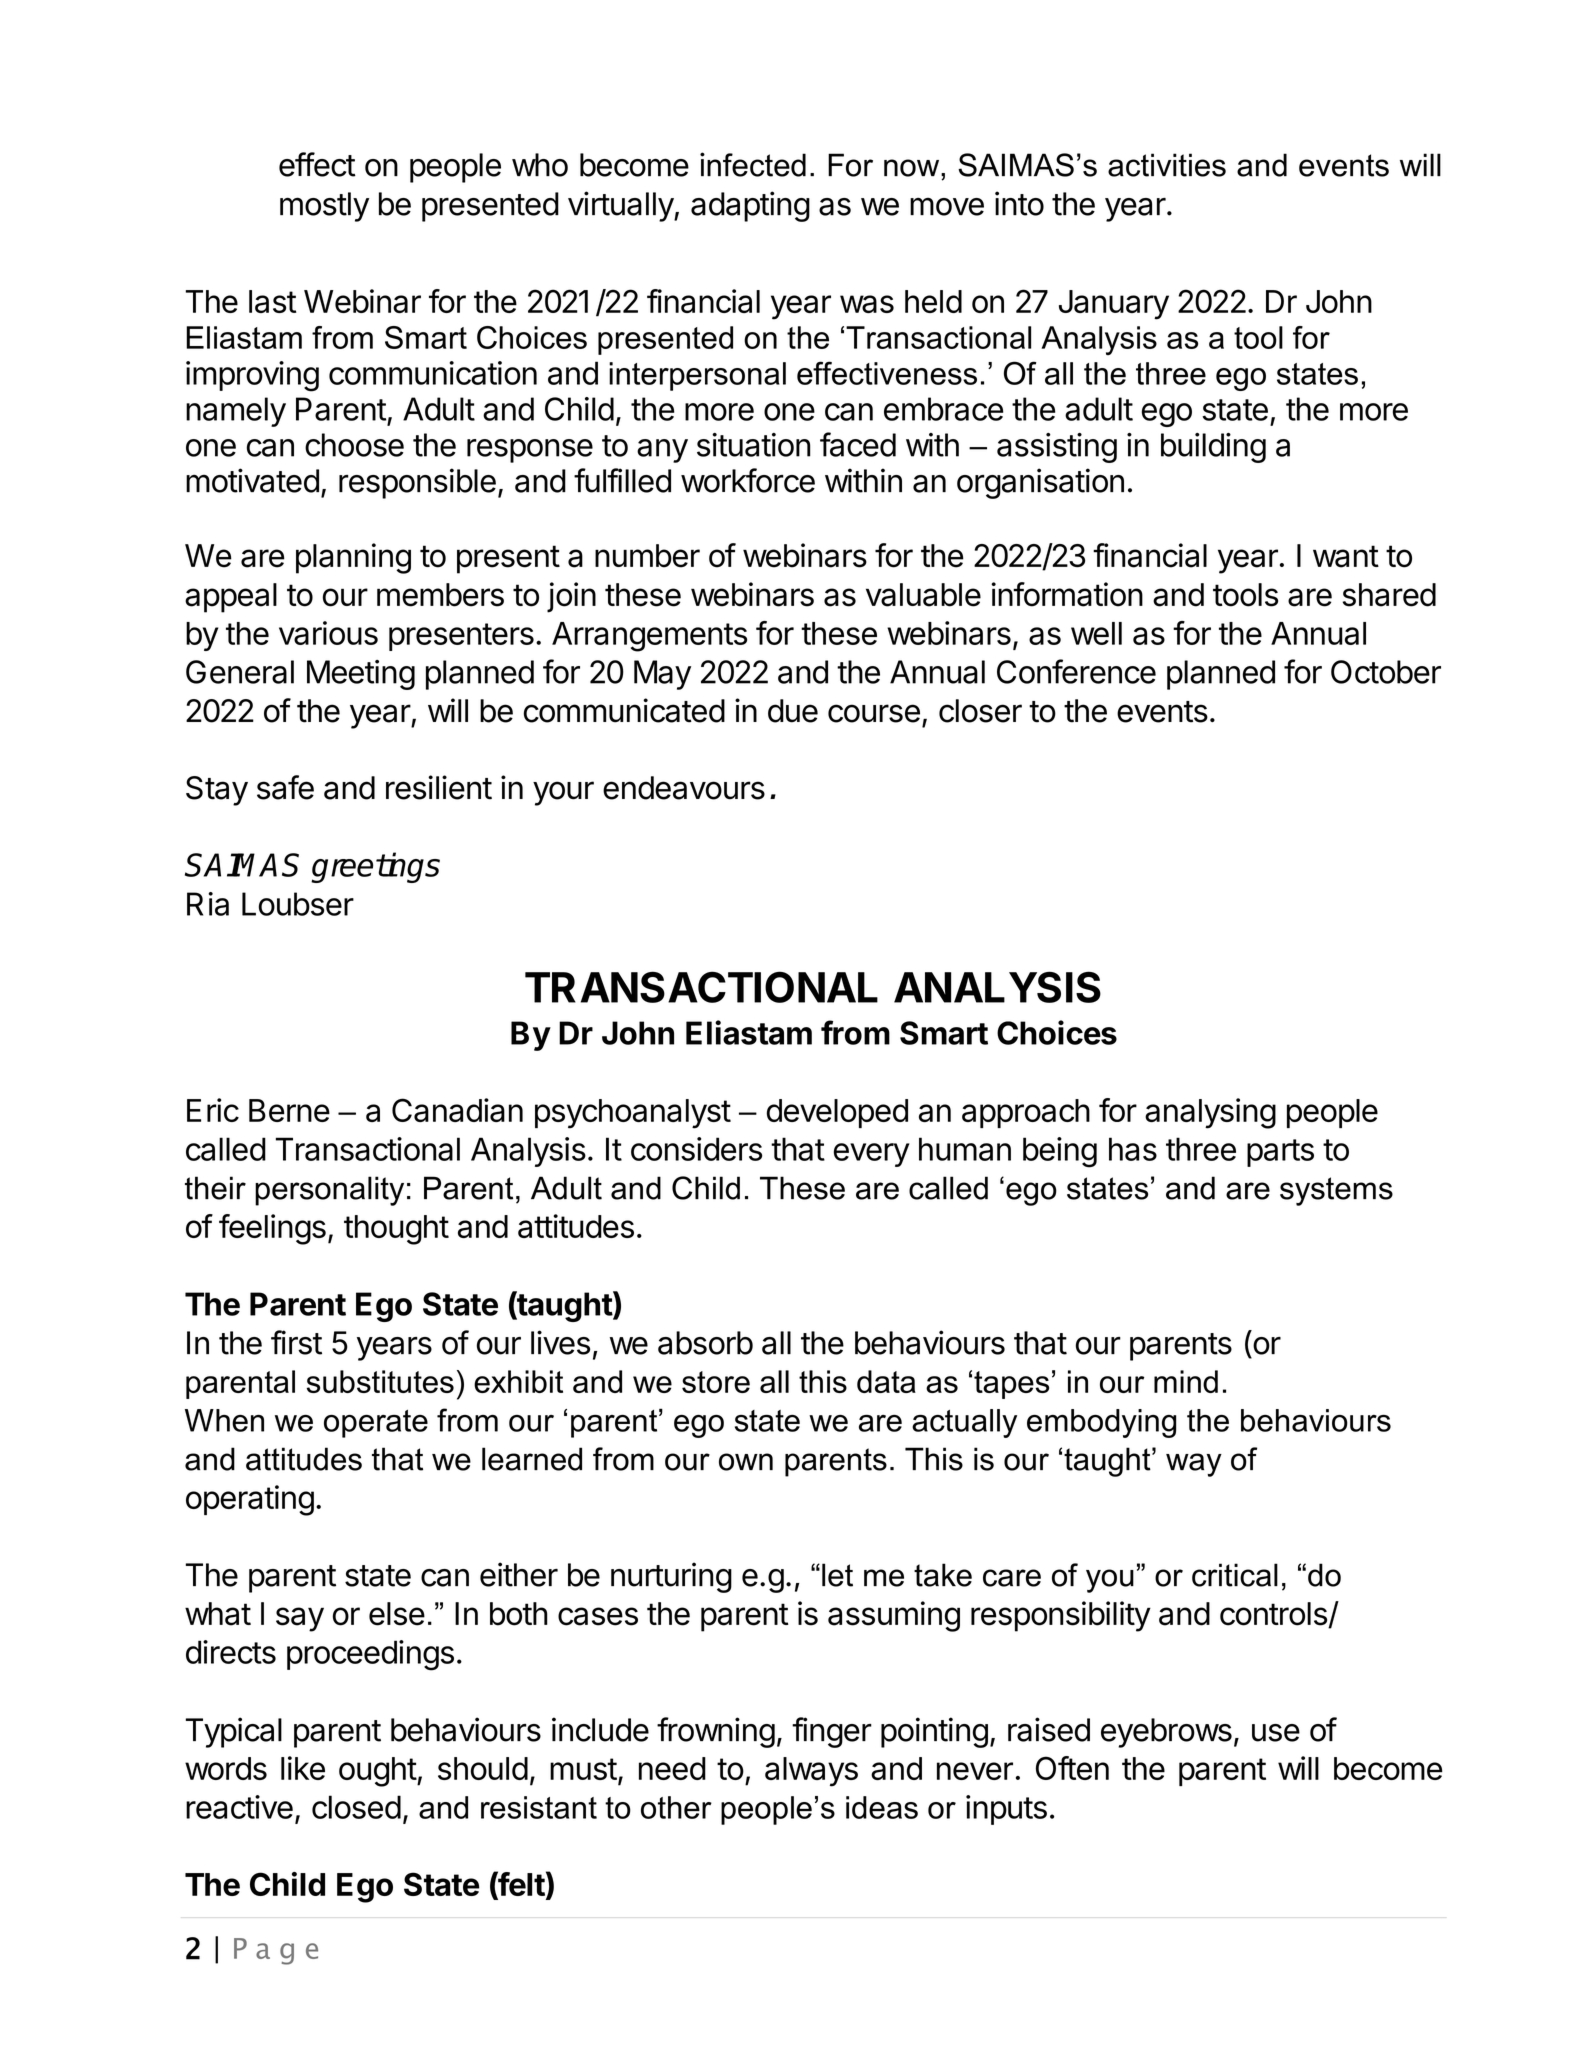 The image size is (1590, 2058). Describe the element at coordinates (375, 867) in the page. I see `greetings` at that location.
